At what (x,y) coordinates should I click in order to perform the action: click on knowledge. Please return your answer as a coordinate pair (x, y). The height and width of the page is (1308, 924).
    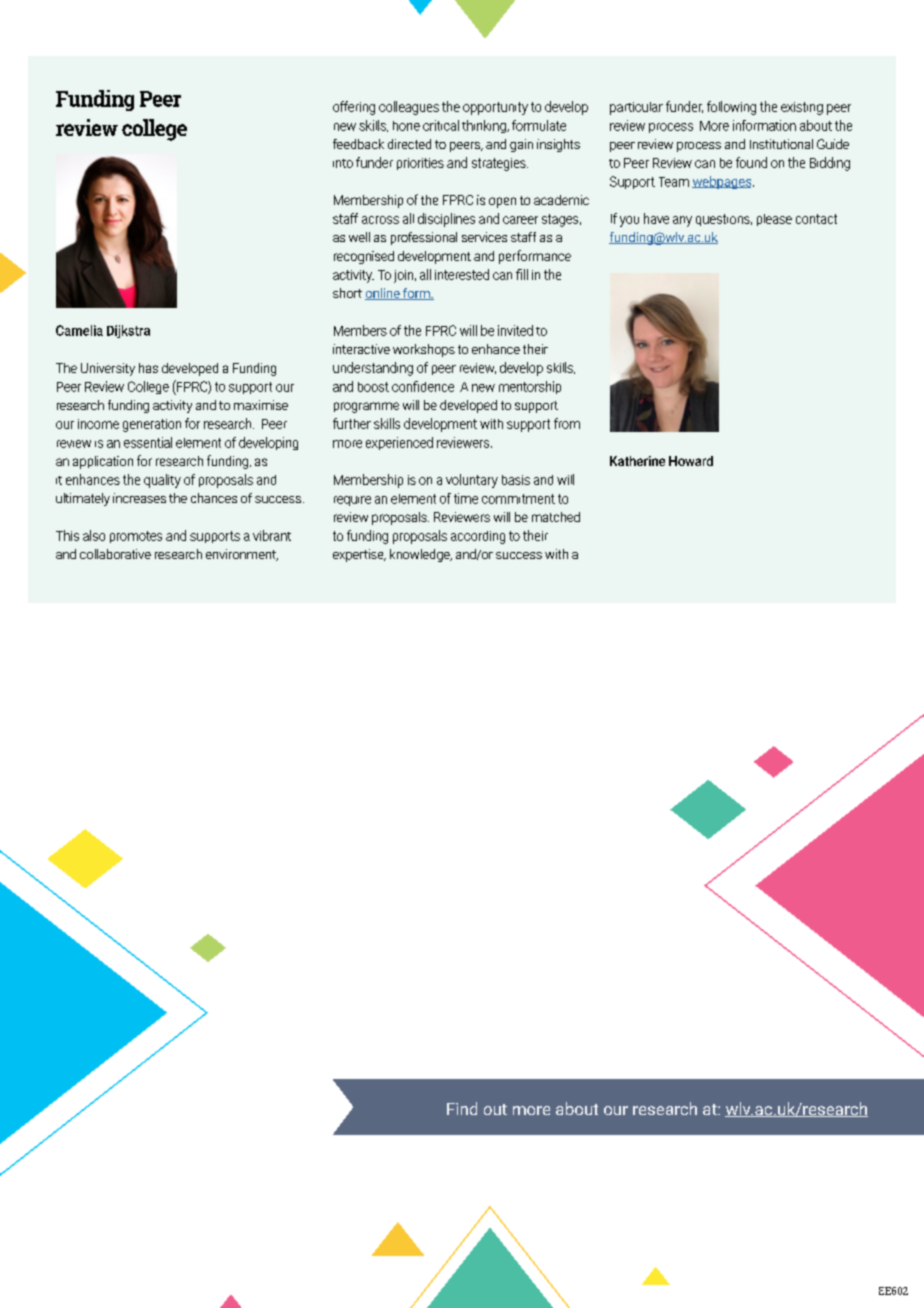
    Looking at the image, I should click on (421, 555).
